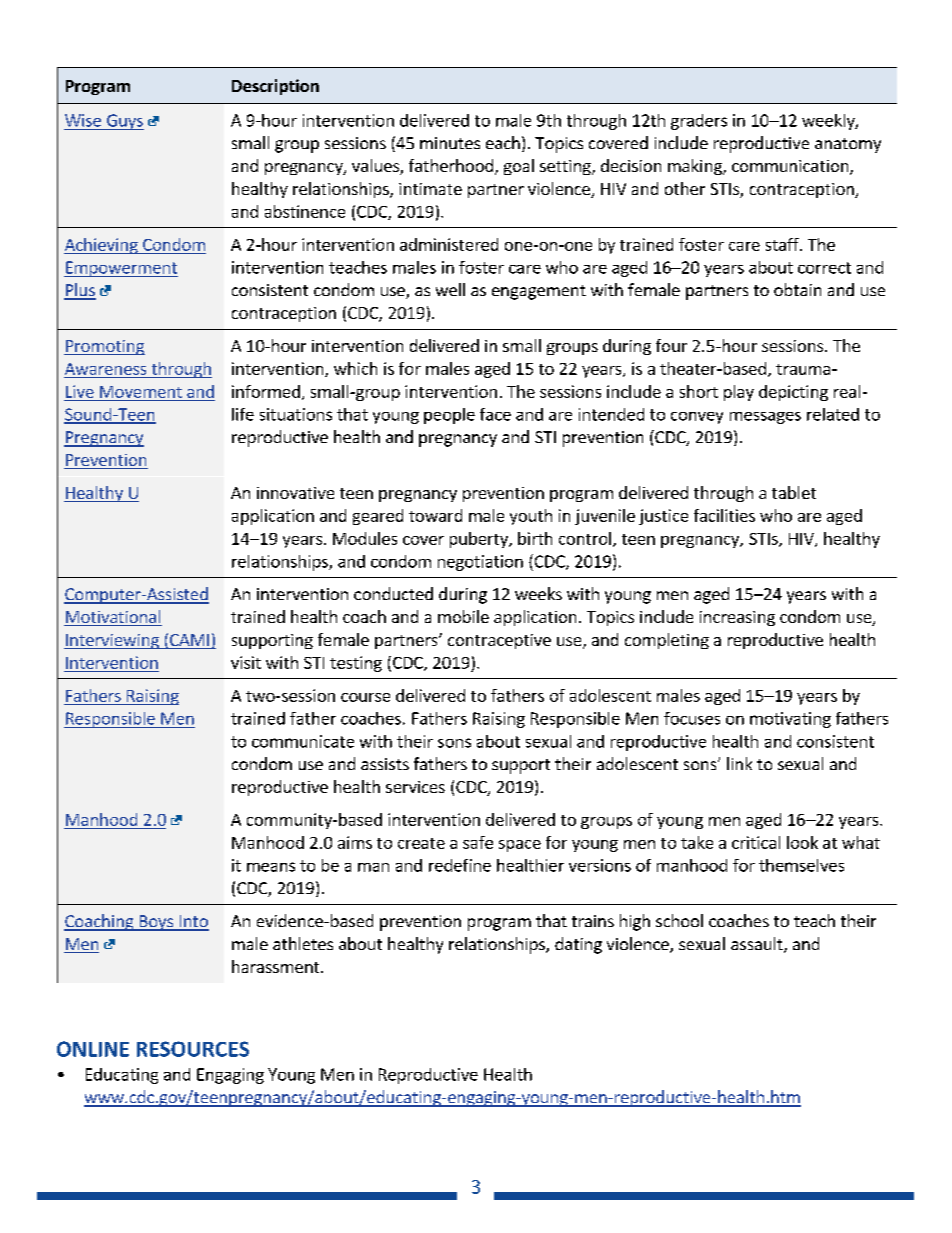 This page has width=952, height=1233. What do you see at coordinates (246, 662) in the page?
I see `visit` at bounding box center [246, 662].
